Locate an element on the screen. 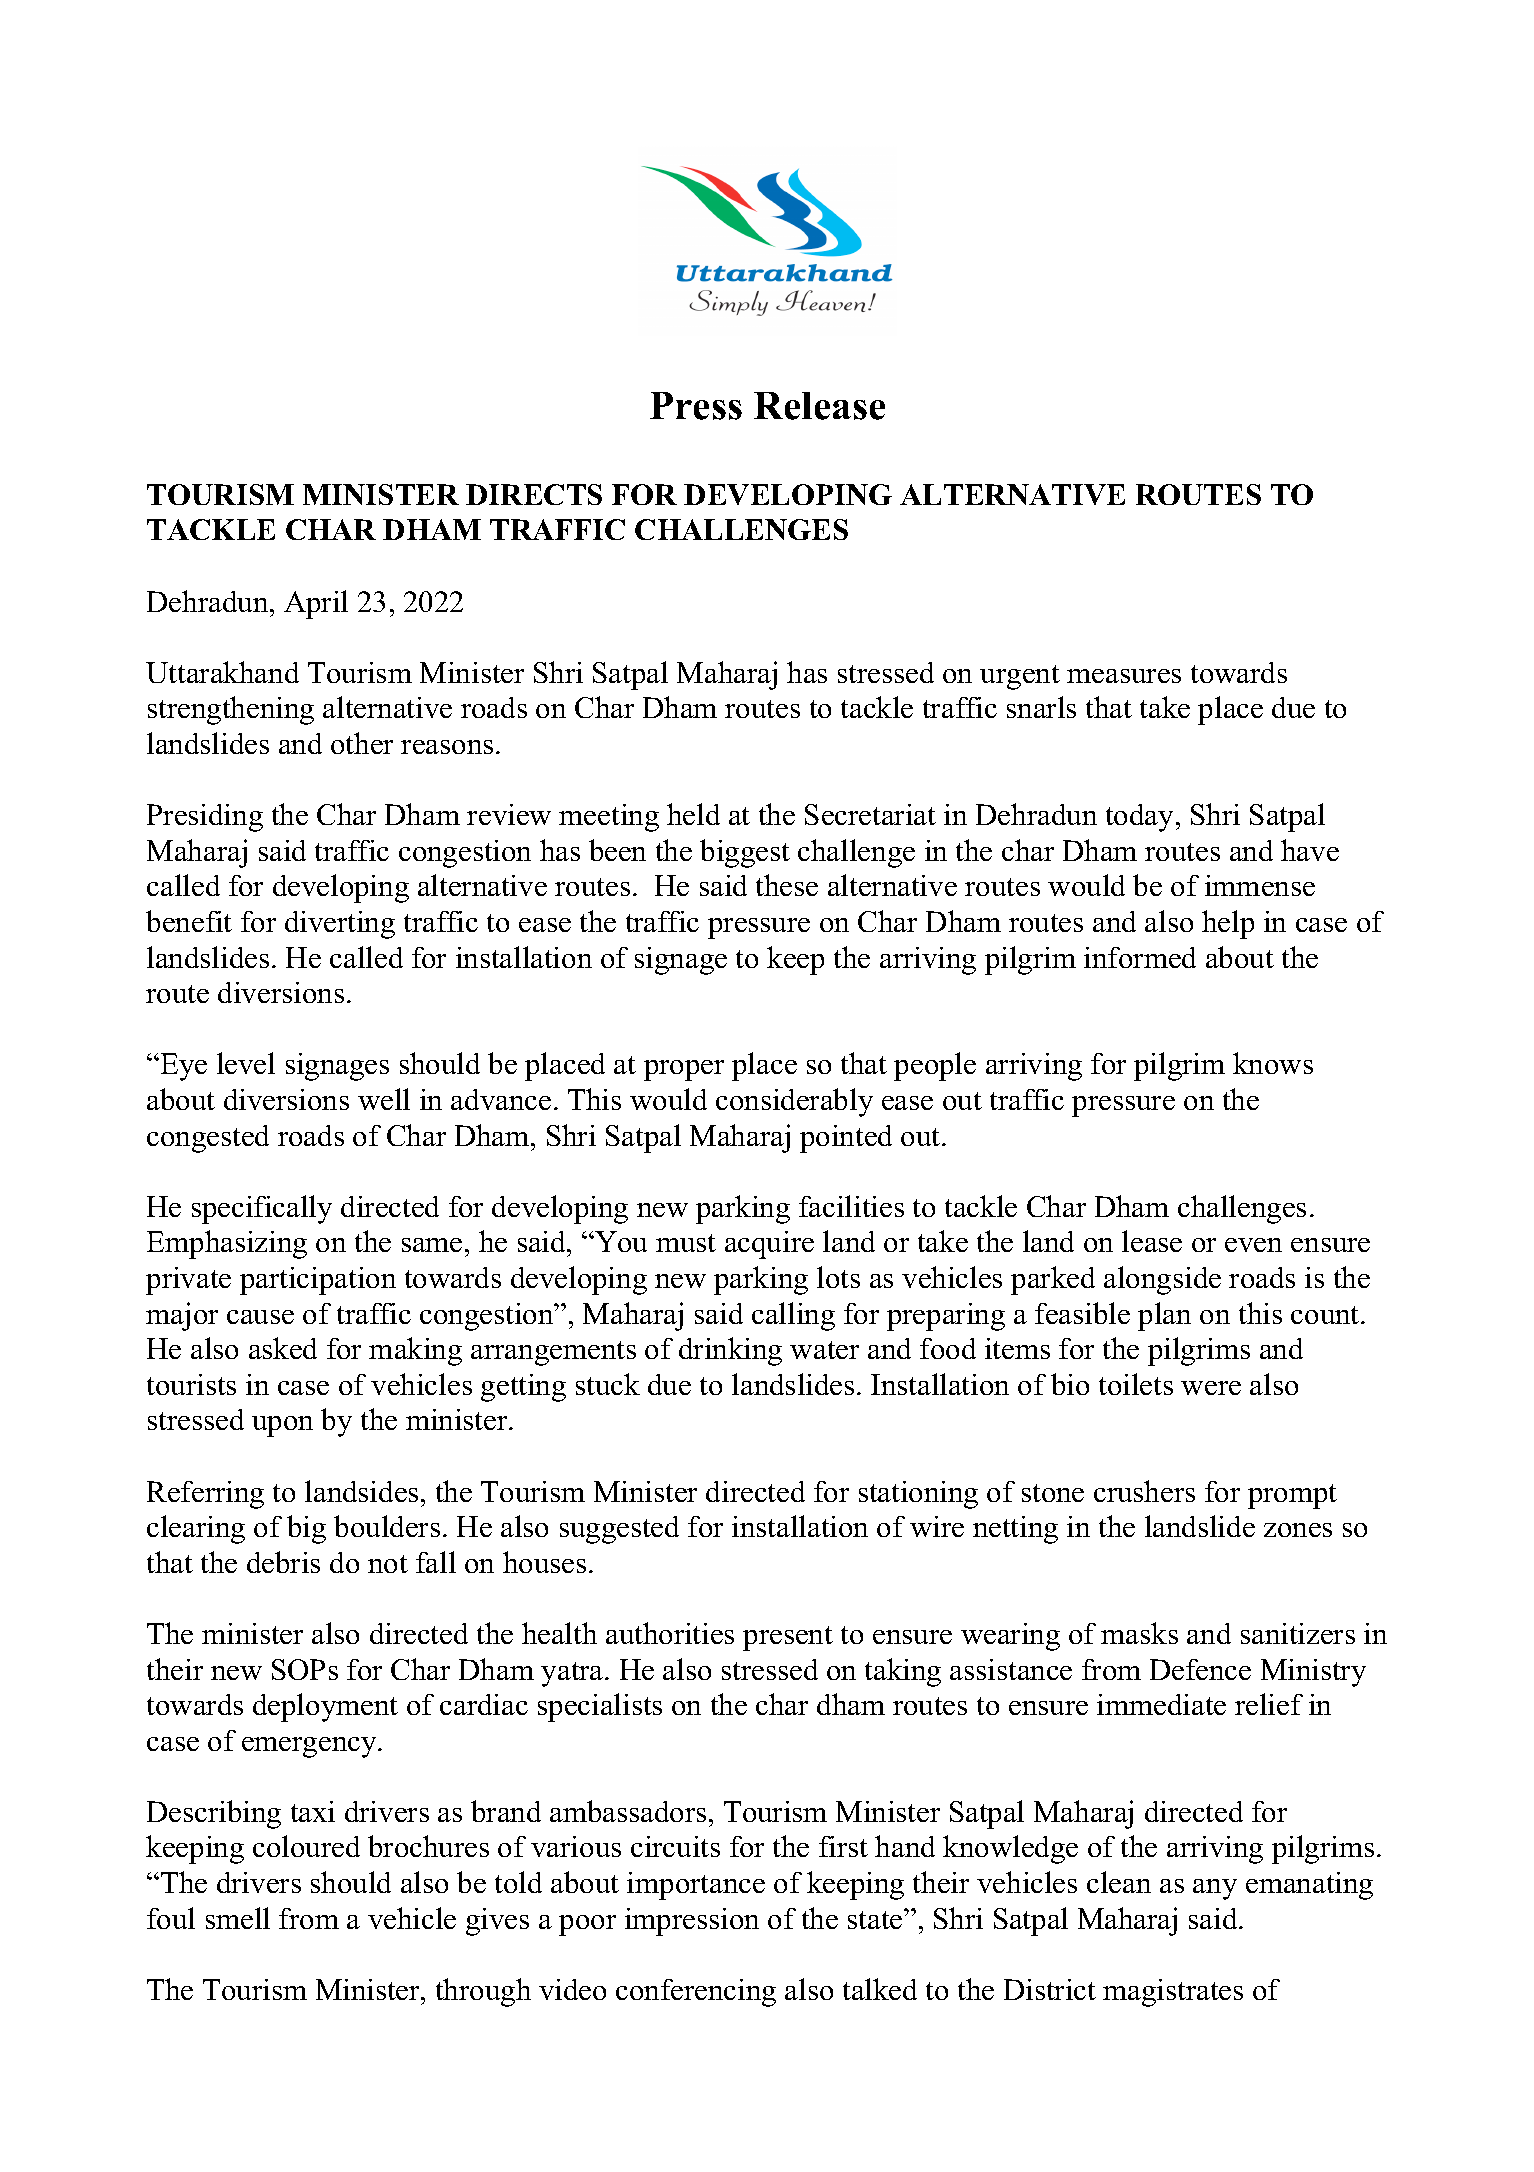  magistrates is located at coordinates (1173, 1993).
